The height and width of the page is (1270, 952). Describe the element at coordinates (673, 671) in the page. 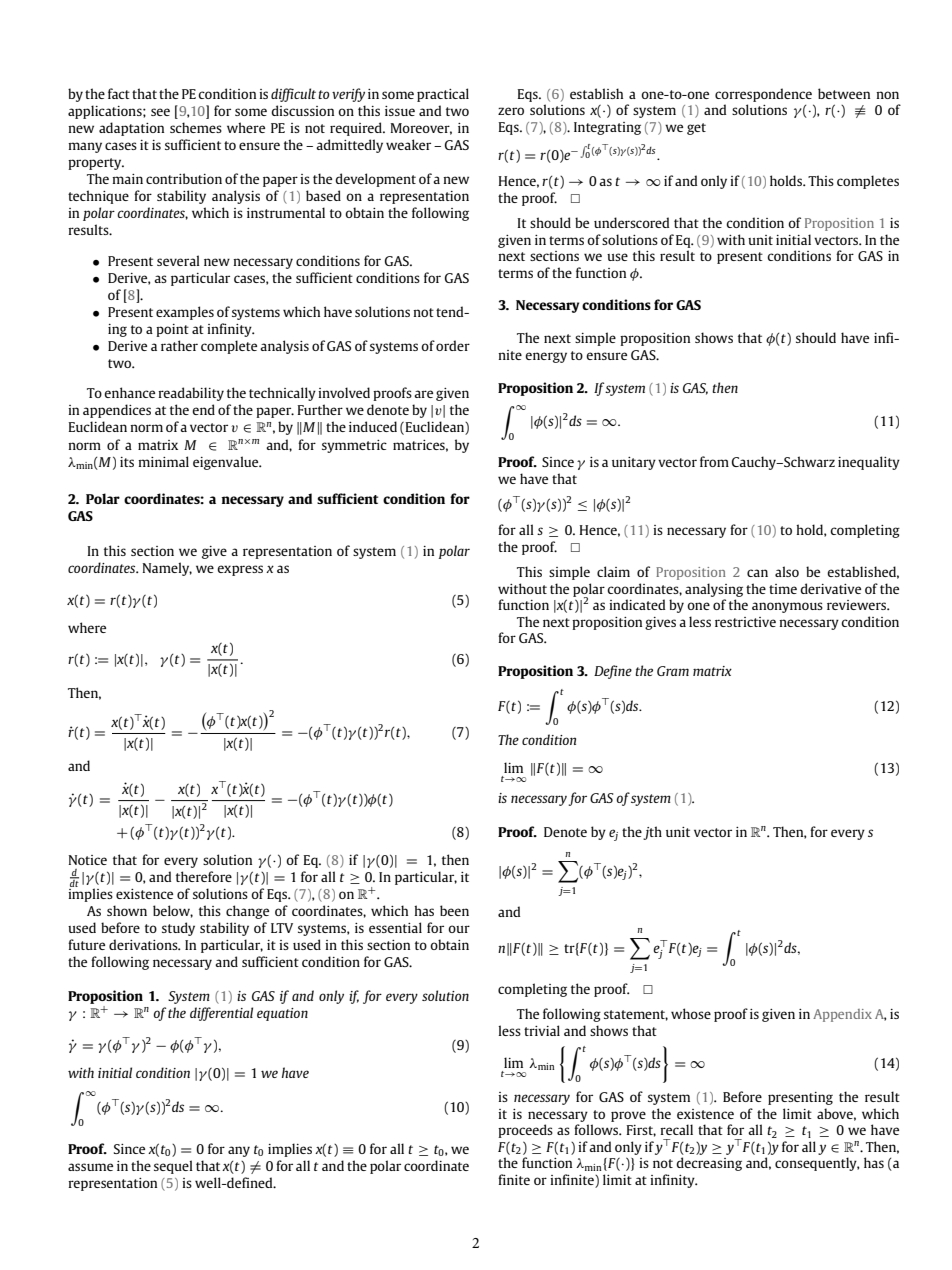

I see `Gram` at that location.
